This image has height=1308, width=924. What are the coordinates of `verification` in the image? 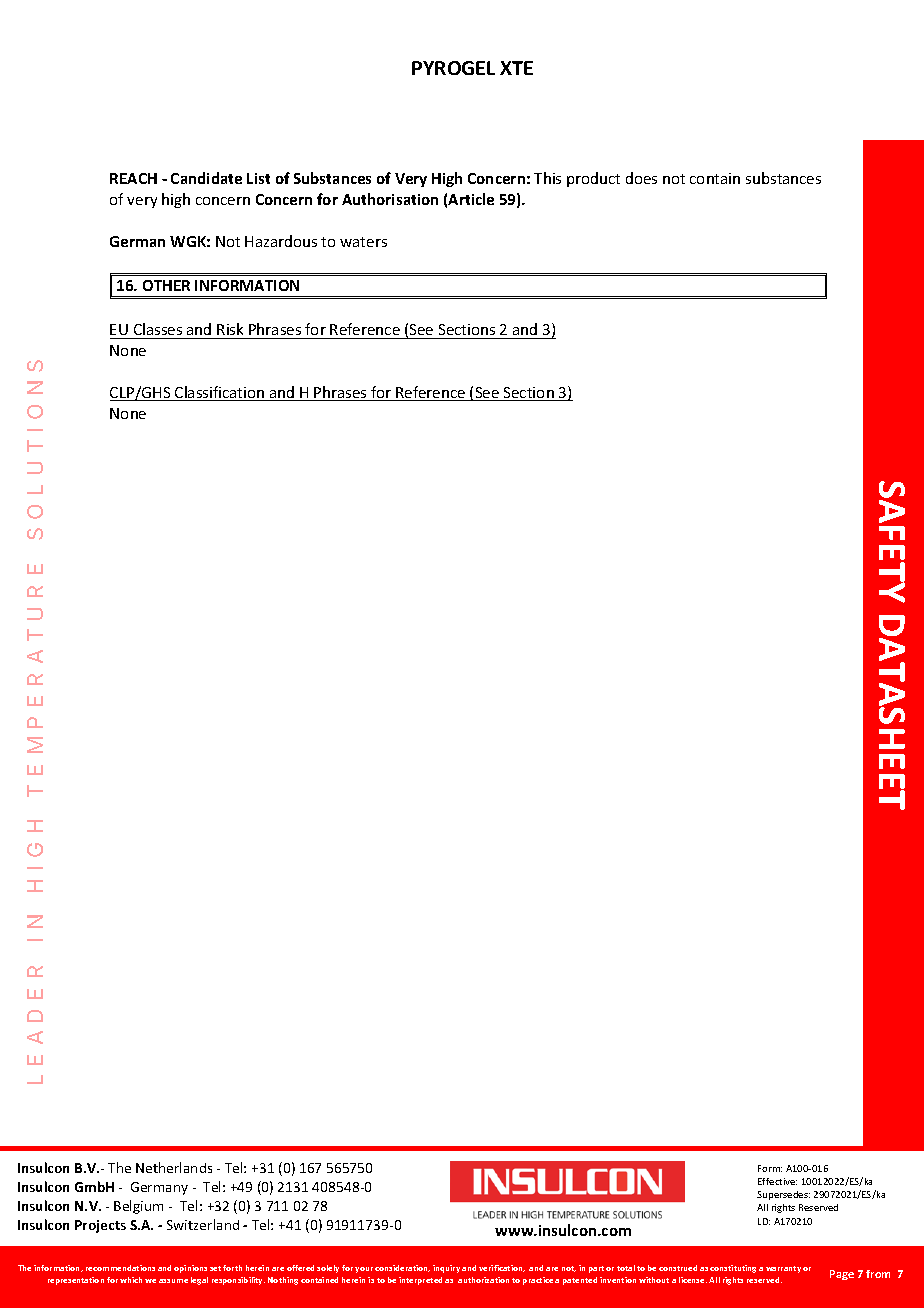 It's located at (502, 1268).
